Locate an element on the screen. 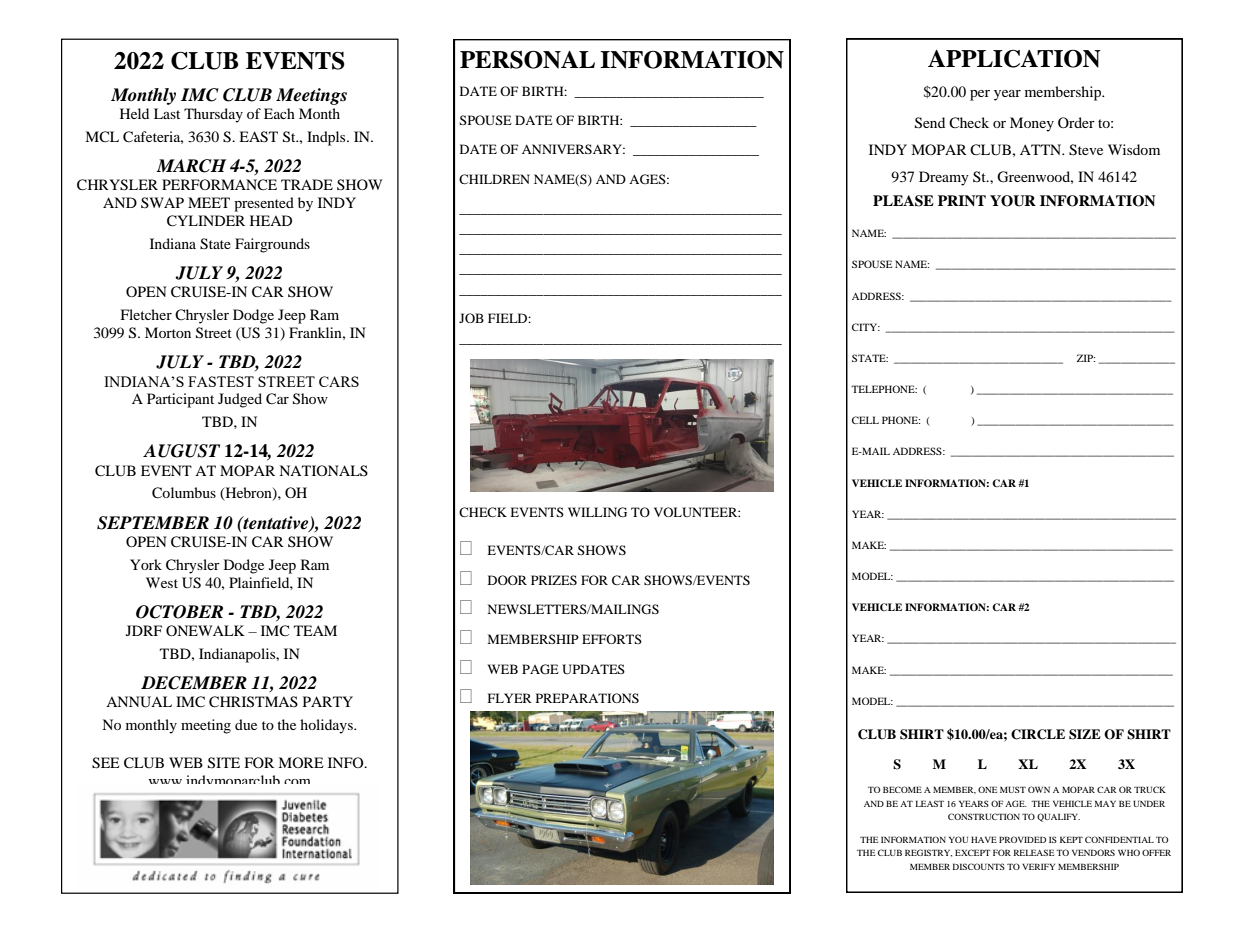  JOB is located at coordinates (471, 318).
